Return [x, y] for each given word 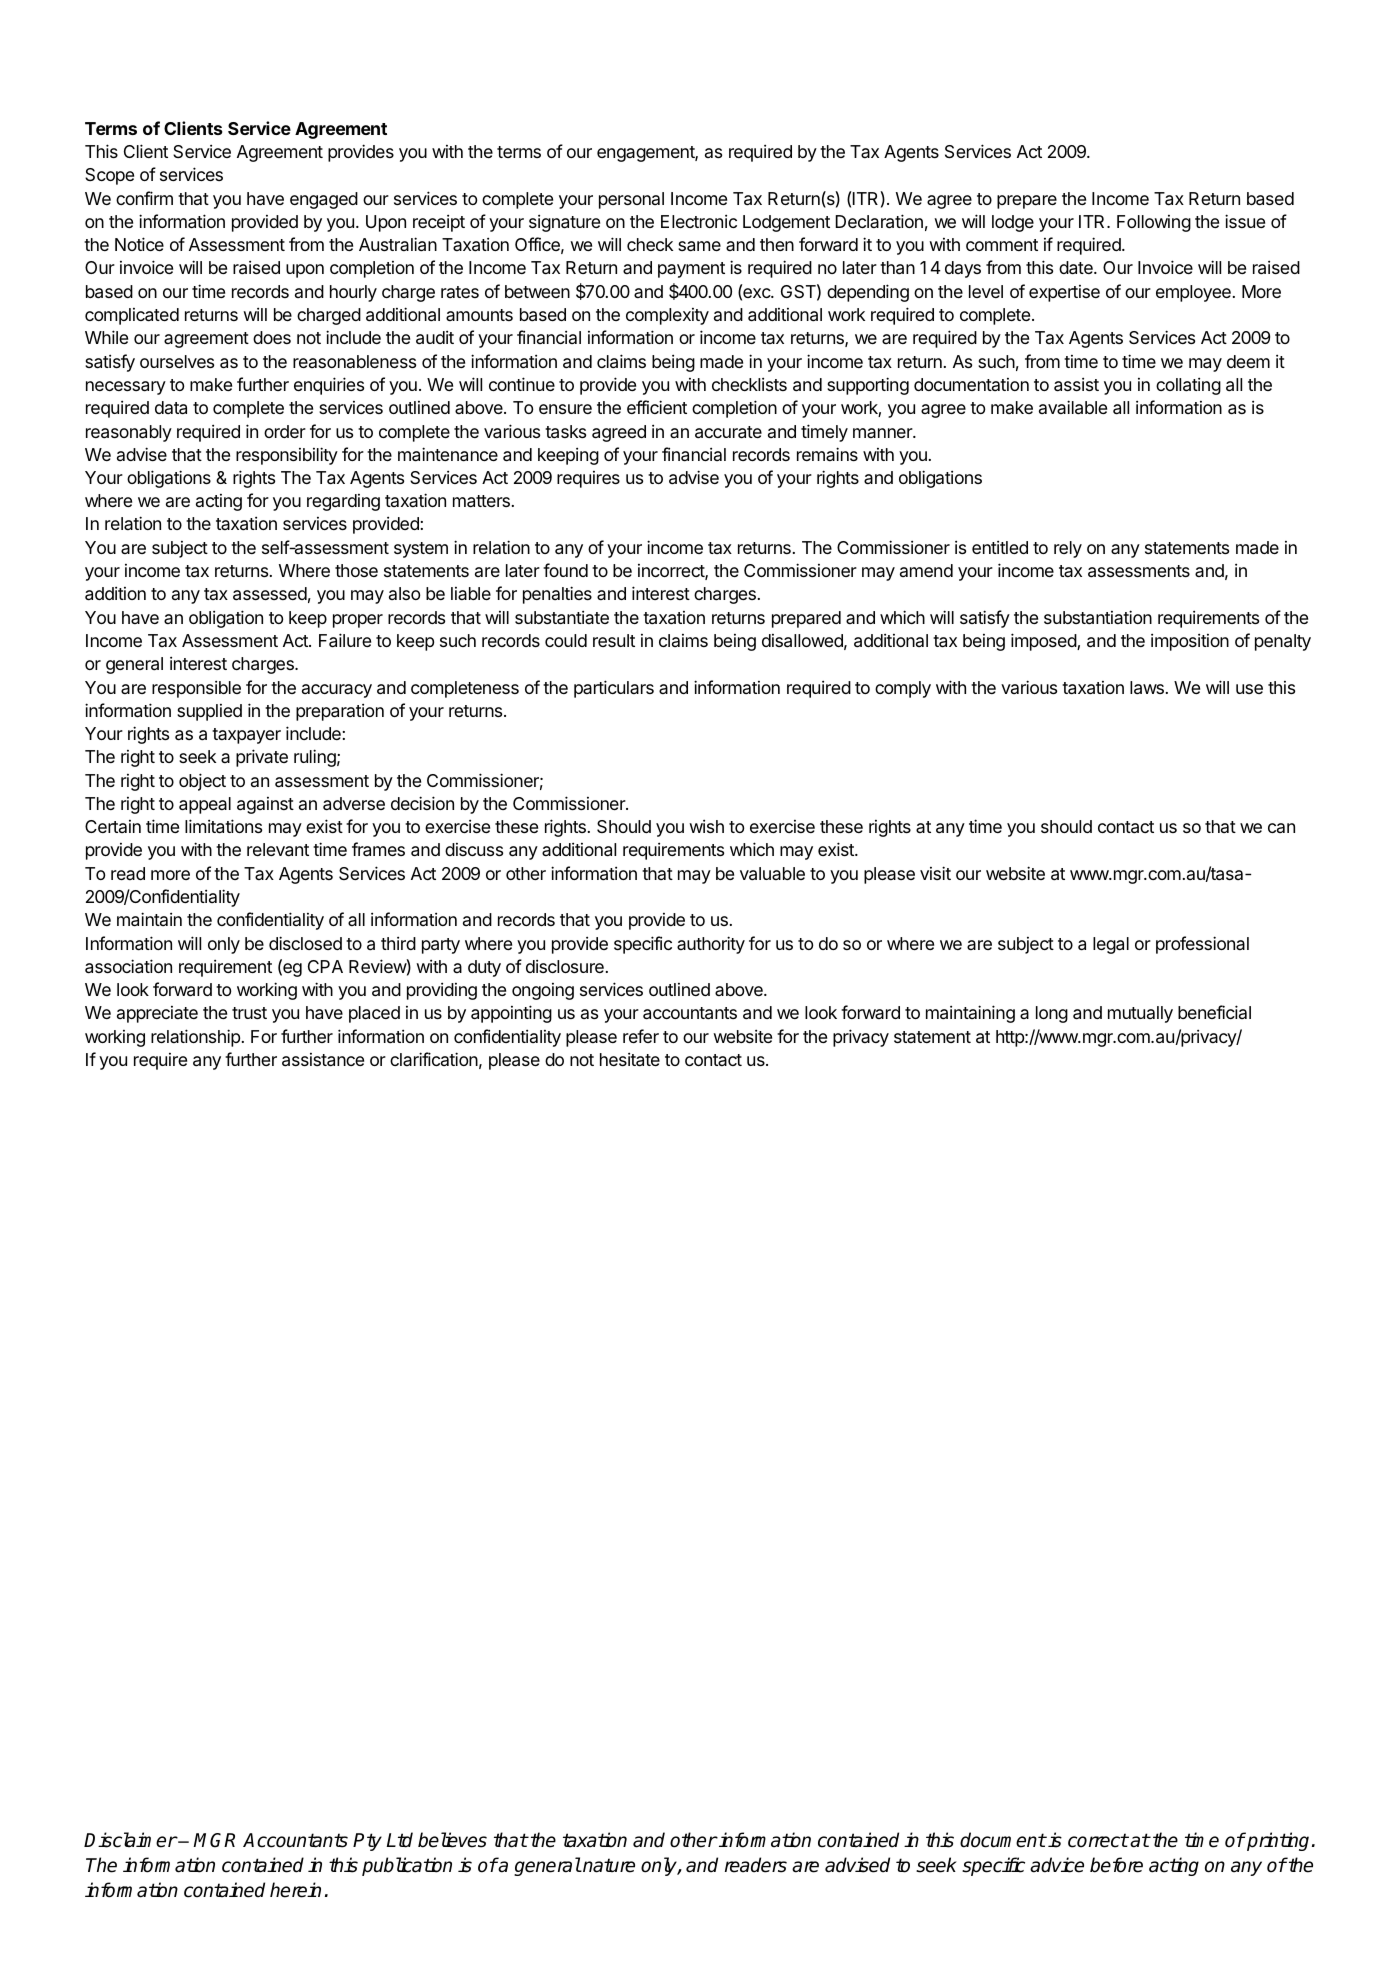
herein [295, 1890]
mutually [1140, 1014]
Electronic [699, 221]
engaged [324, 200]
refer [641, 1036]
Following [1154, 223]
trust [249, 1013]
